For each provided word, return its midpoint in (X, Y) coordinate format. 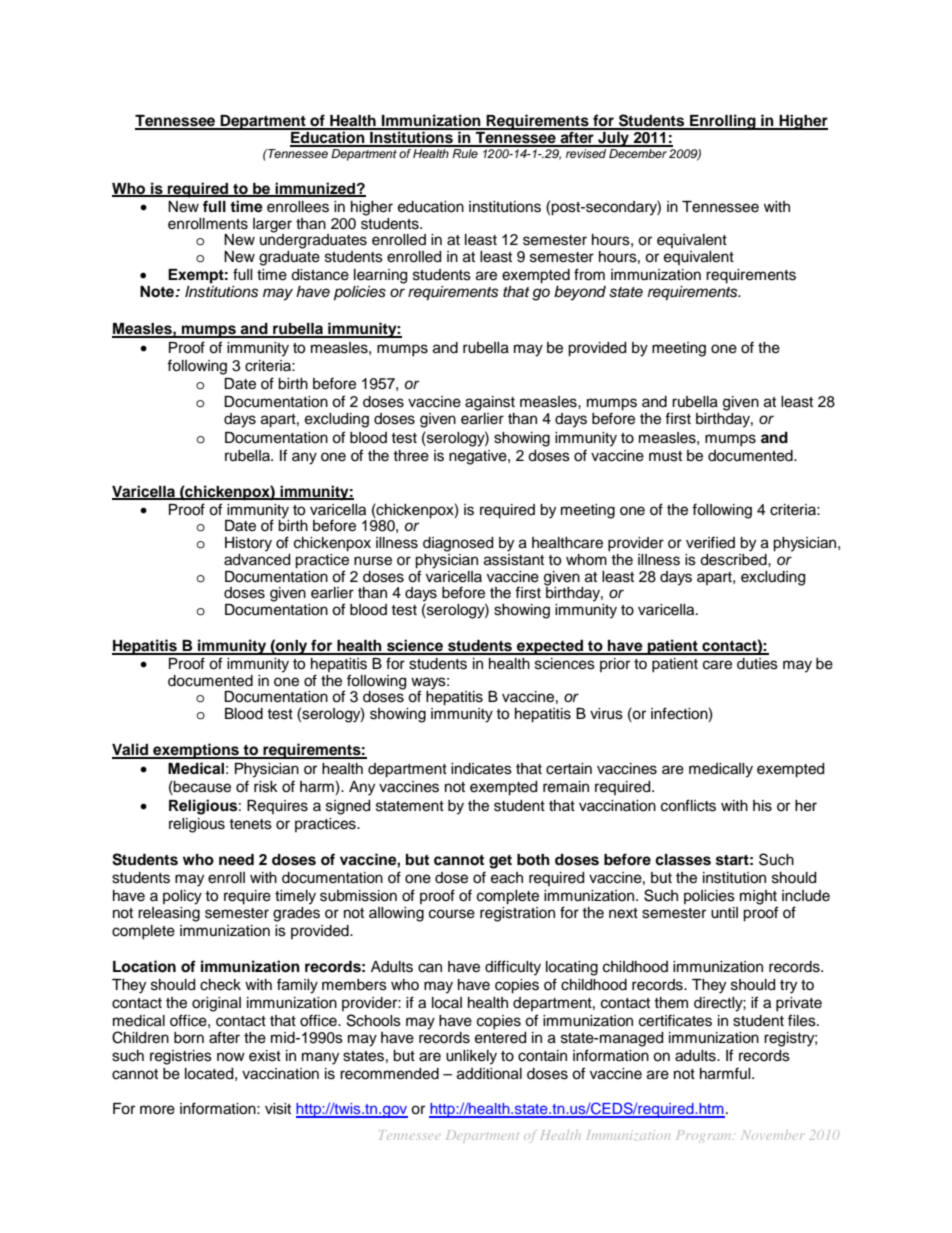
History (248, 544)
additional (489, 1074)
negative (479, 457)
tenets (250, 824)
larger (272, 226)
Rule (465, 152)
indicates (481, 769)
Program (705, 1135)
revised (586, 152)
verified (710, 542)
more (157, 1110)
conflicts (688, 805)
